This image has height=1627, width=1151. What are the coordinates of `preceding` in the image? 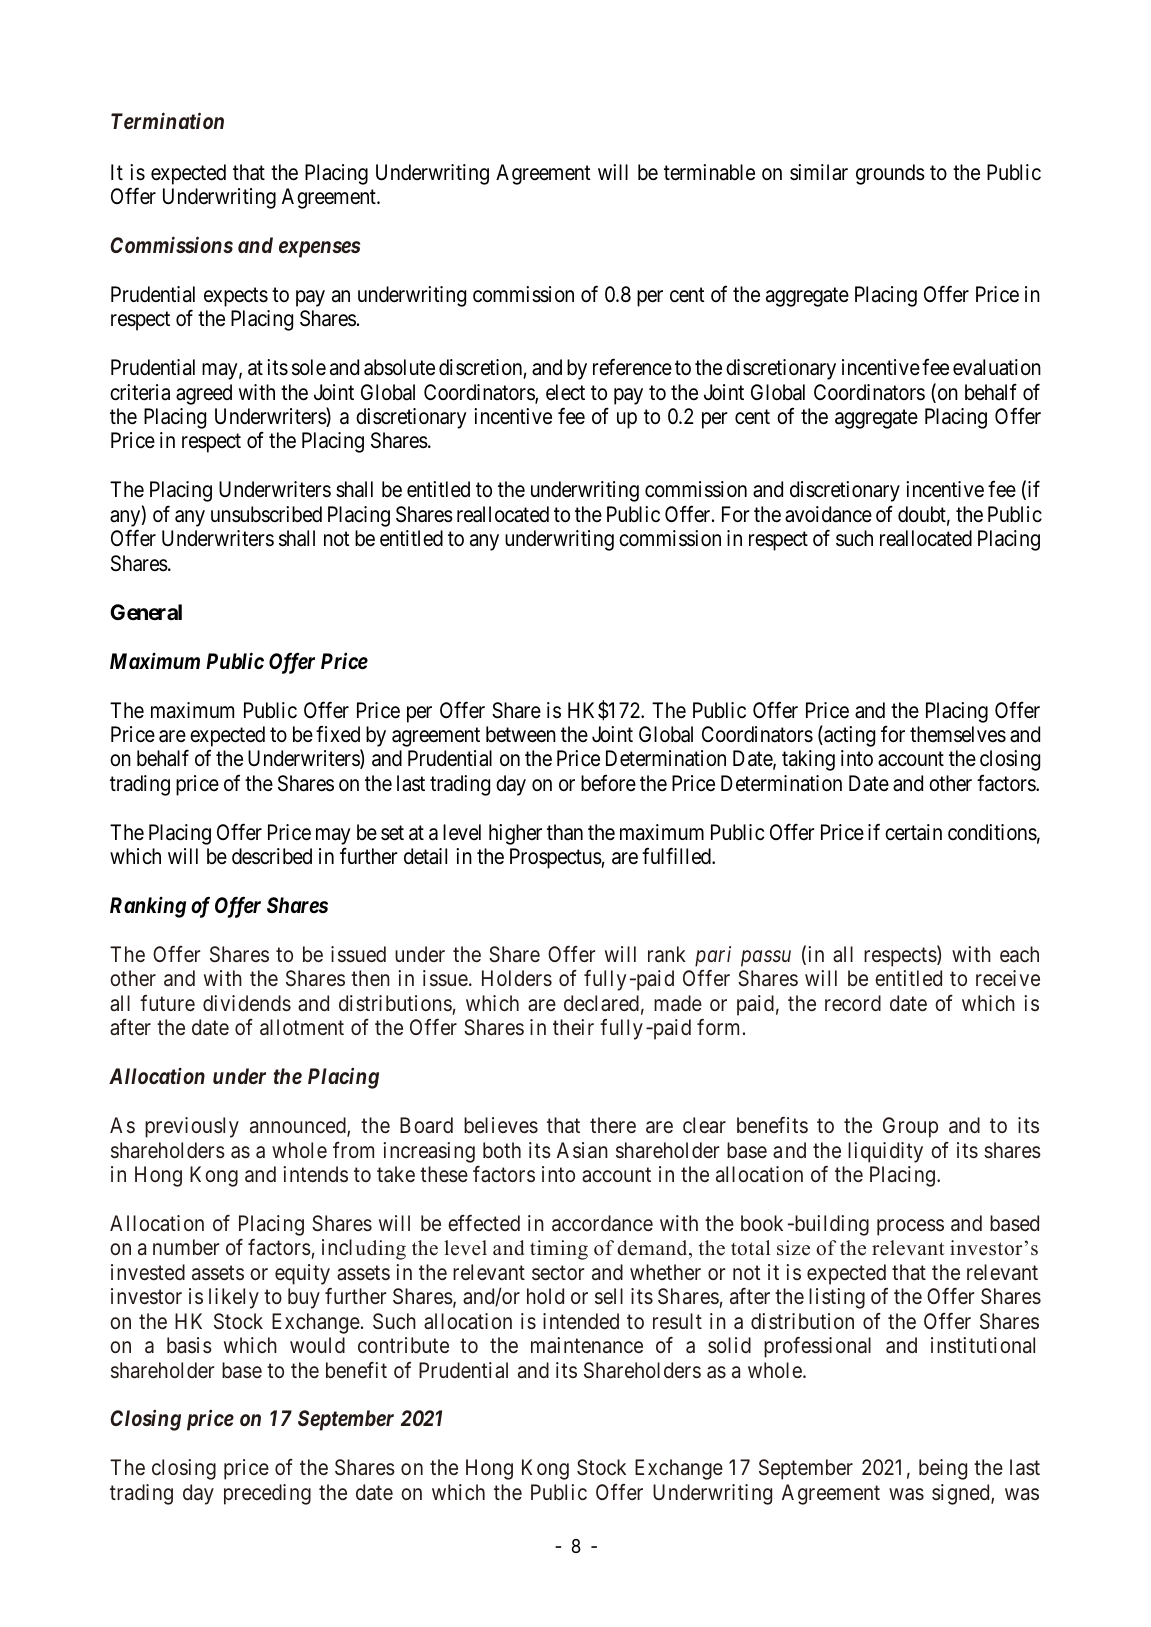 It's located at (267, 1494).
